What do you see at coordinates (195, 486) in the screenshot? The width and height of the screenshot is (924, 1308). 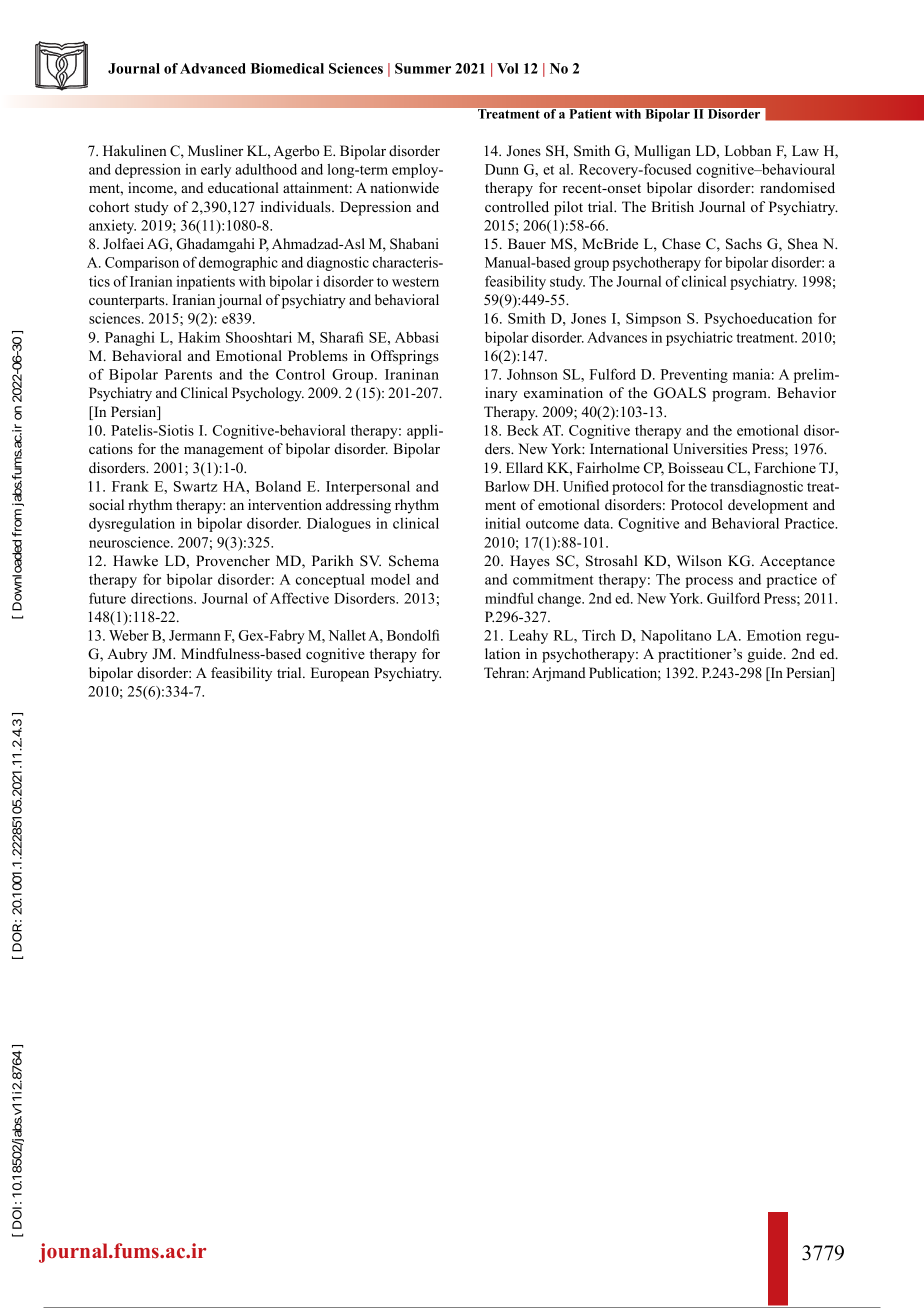 I see `Swartz` at bounding box center [195, 486].
